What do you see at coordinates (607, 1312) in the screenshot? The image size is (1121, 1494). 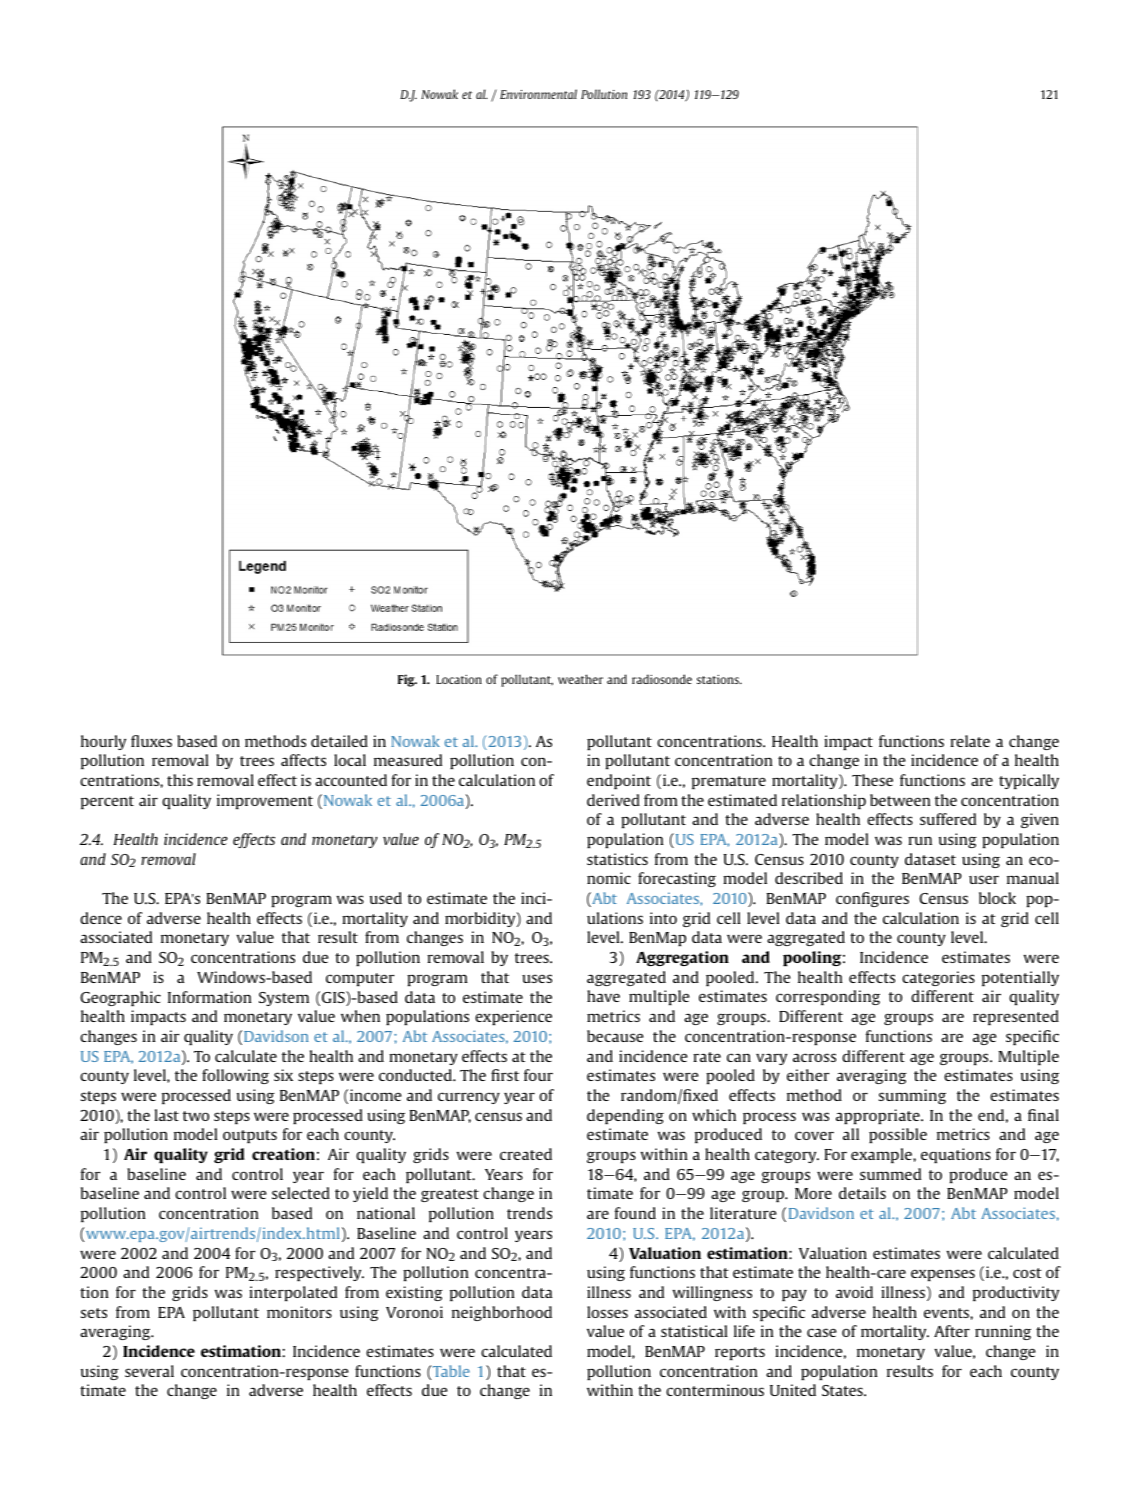 I see `losses` at bounding box center [607, 1312].
